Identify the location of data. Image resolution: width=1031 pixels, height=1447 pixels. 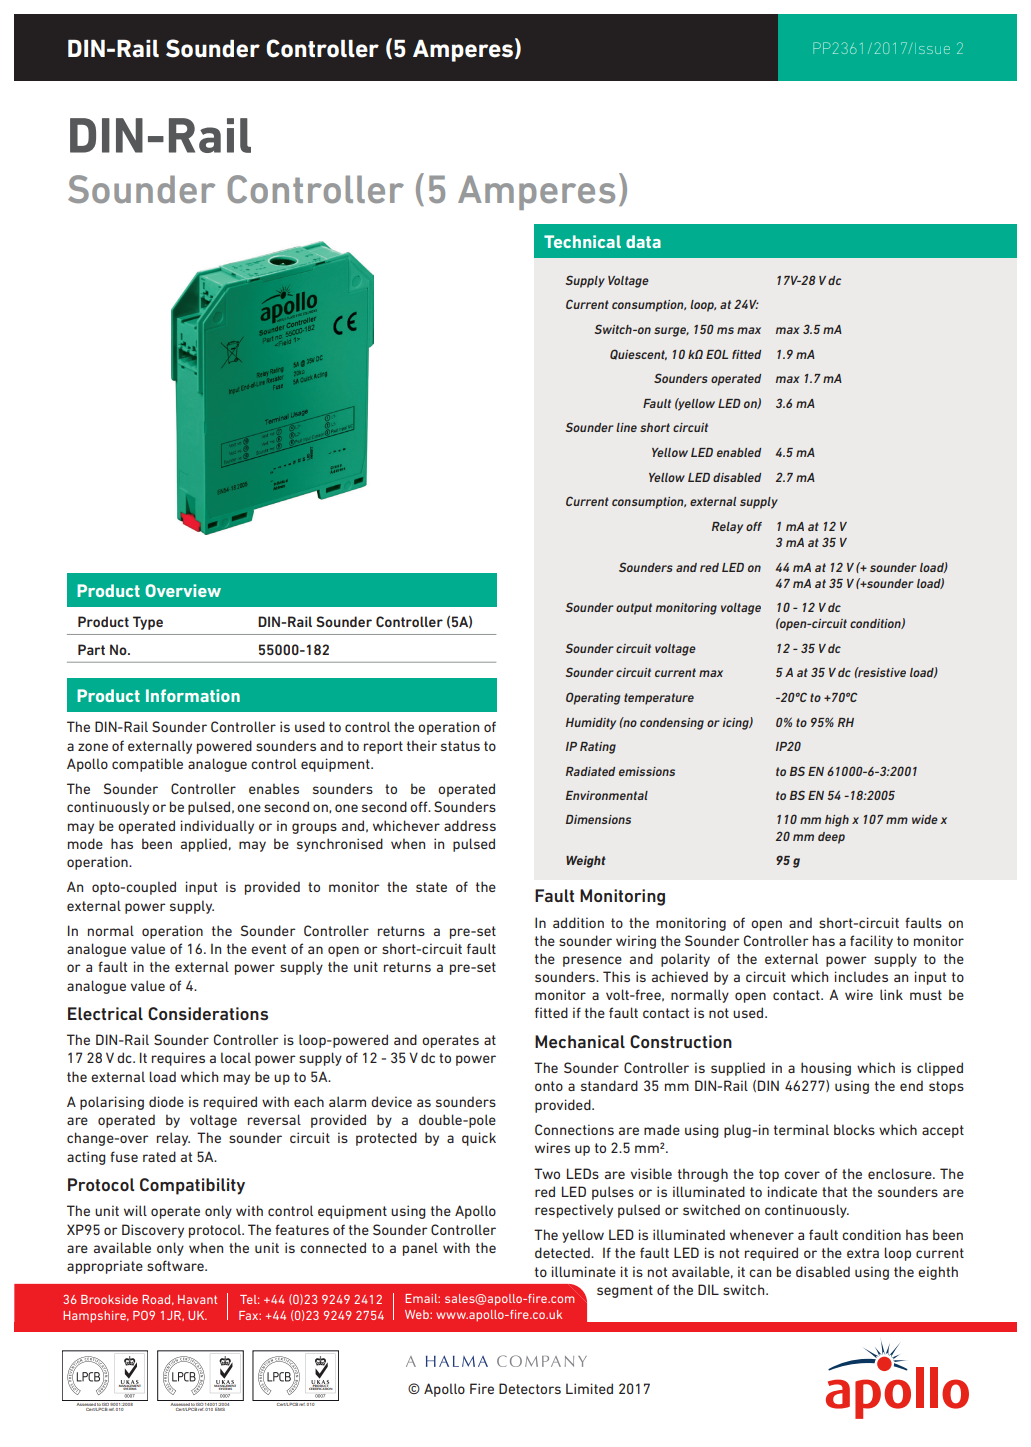
(643, 241).
